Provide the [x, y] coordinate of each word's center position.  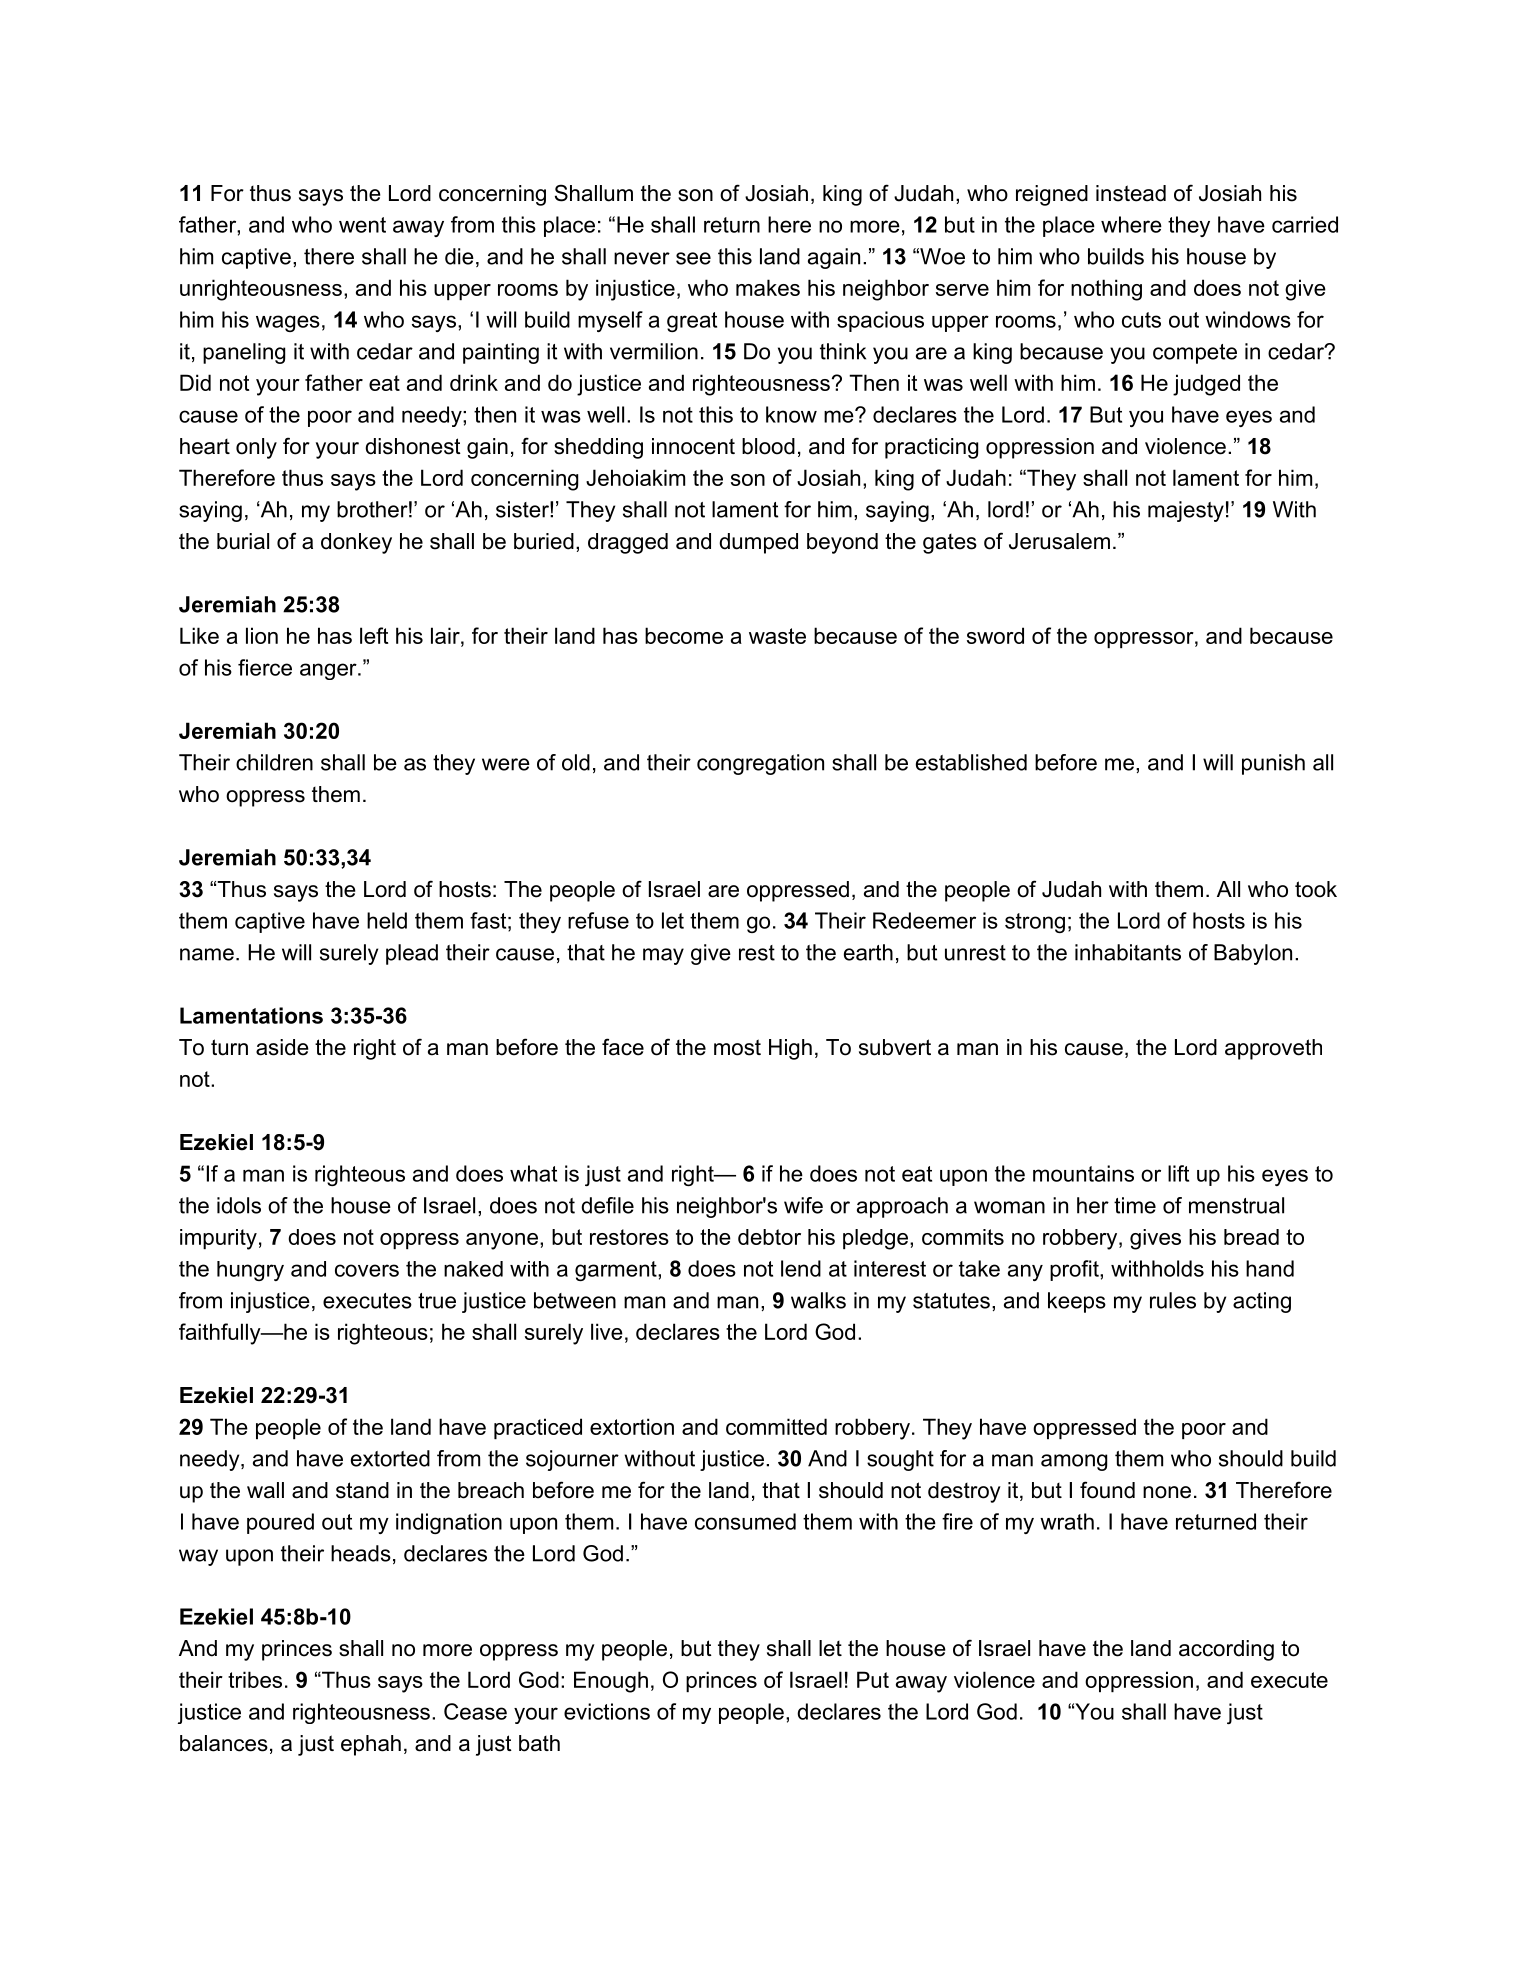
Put [873, 1679]
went [362, 225]
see [693, 258]
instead [1131, 193]
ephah [371, 1745]
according [1226, 1650]
